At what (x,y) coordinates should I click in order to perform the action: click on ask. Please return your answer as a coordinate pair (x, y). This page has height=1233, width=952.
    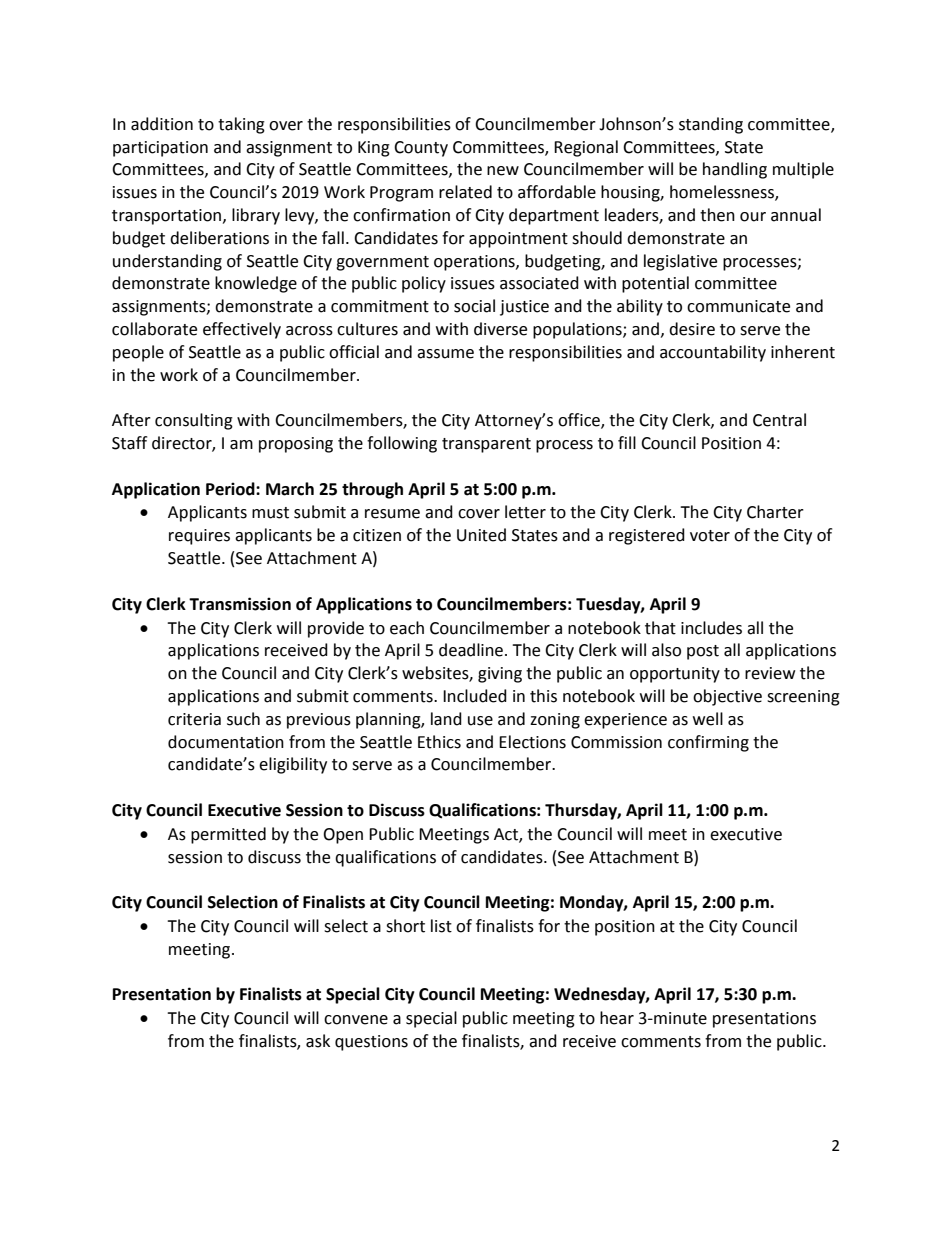
    Looking at the image, I should click on (318, 1041).
